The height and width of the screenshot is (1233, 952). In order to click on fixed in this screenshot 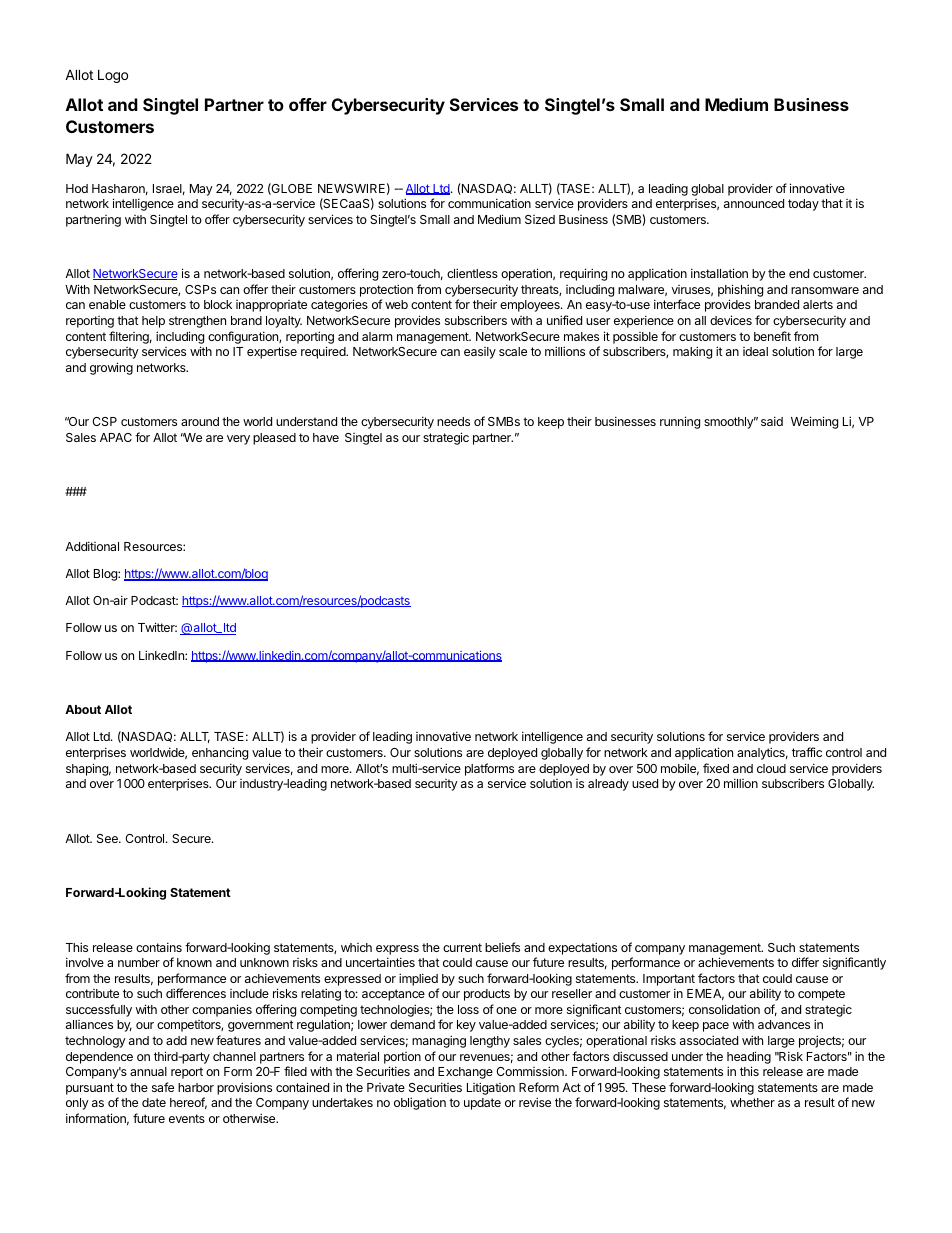, I will do `click(716, 768)`.
